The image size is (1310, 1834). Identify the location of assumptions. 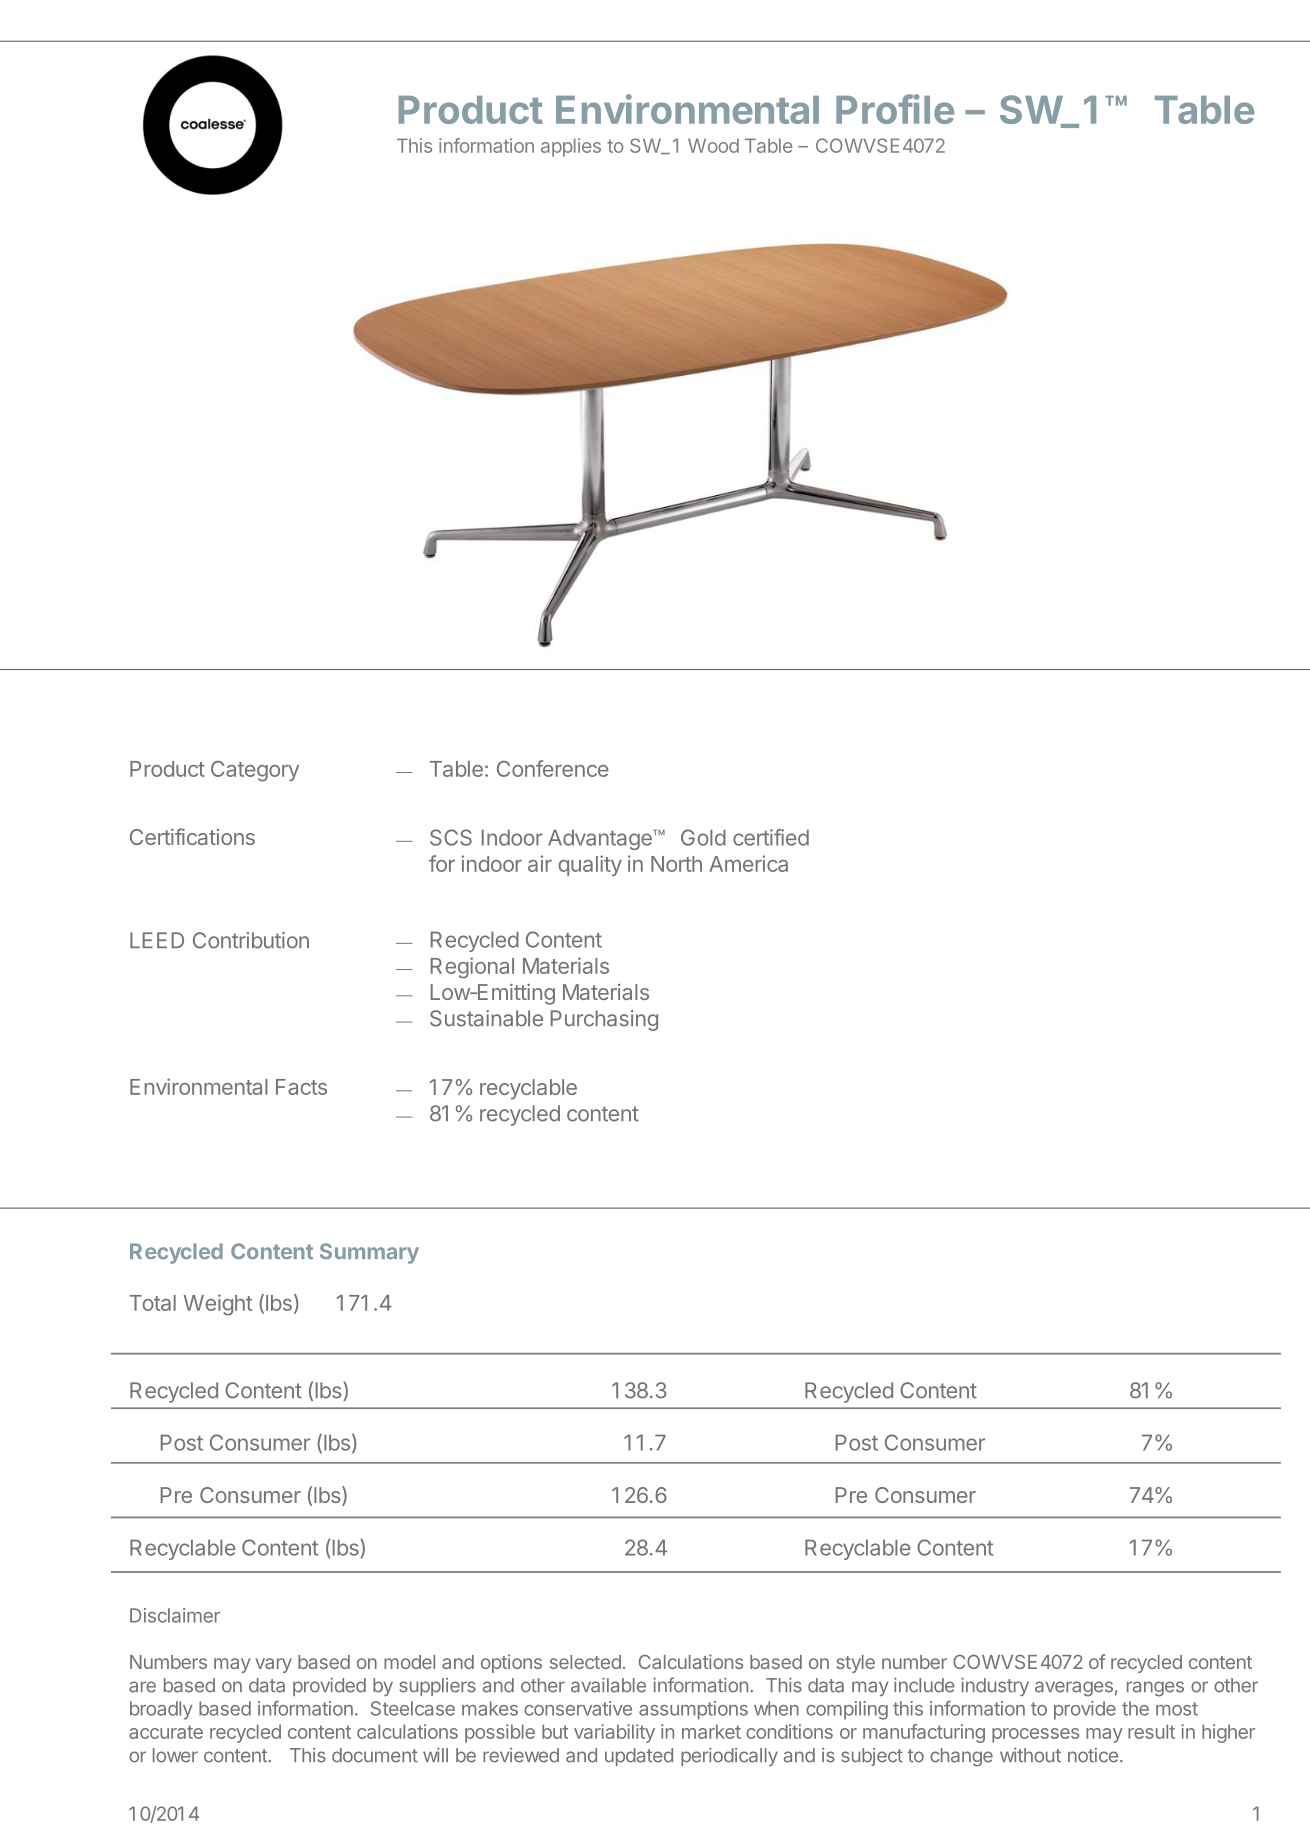
(693, 1710).
